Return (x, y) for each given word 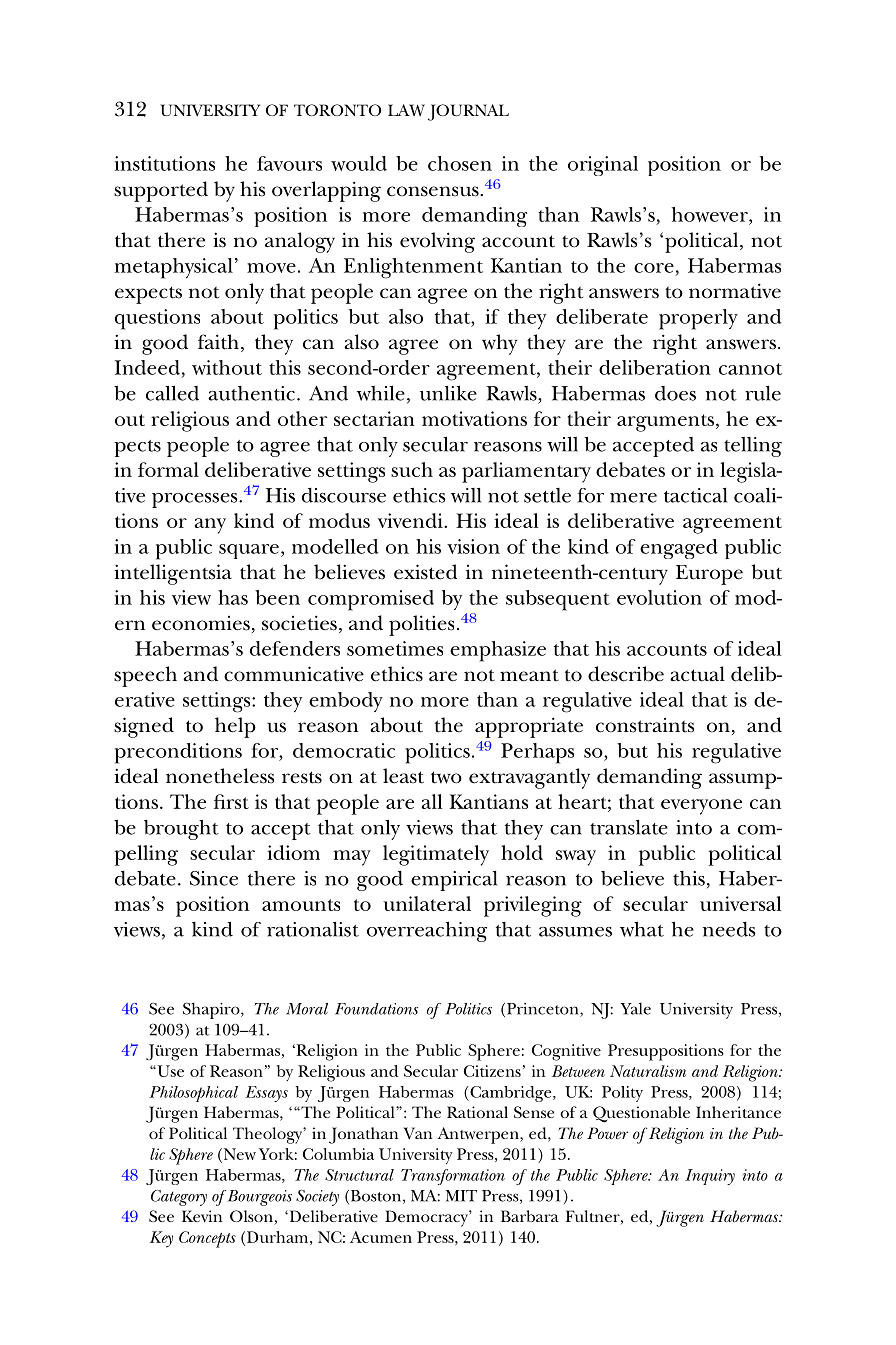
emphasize (498, 651)
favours (289, 163)
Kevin (202, 1216)
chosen (460, 163)
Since (214, 878)
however (711, 214)
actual (697, 674)
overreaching (427, 931)
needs (729, 929)
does (675, 393)
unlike (448, 393)
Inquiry (710, 1177)
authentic (251, 393)
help (235, 727)
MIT (461, 1196)
